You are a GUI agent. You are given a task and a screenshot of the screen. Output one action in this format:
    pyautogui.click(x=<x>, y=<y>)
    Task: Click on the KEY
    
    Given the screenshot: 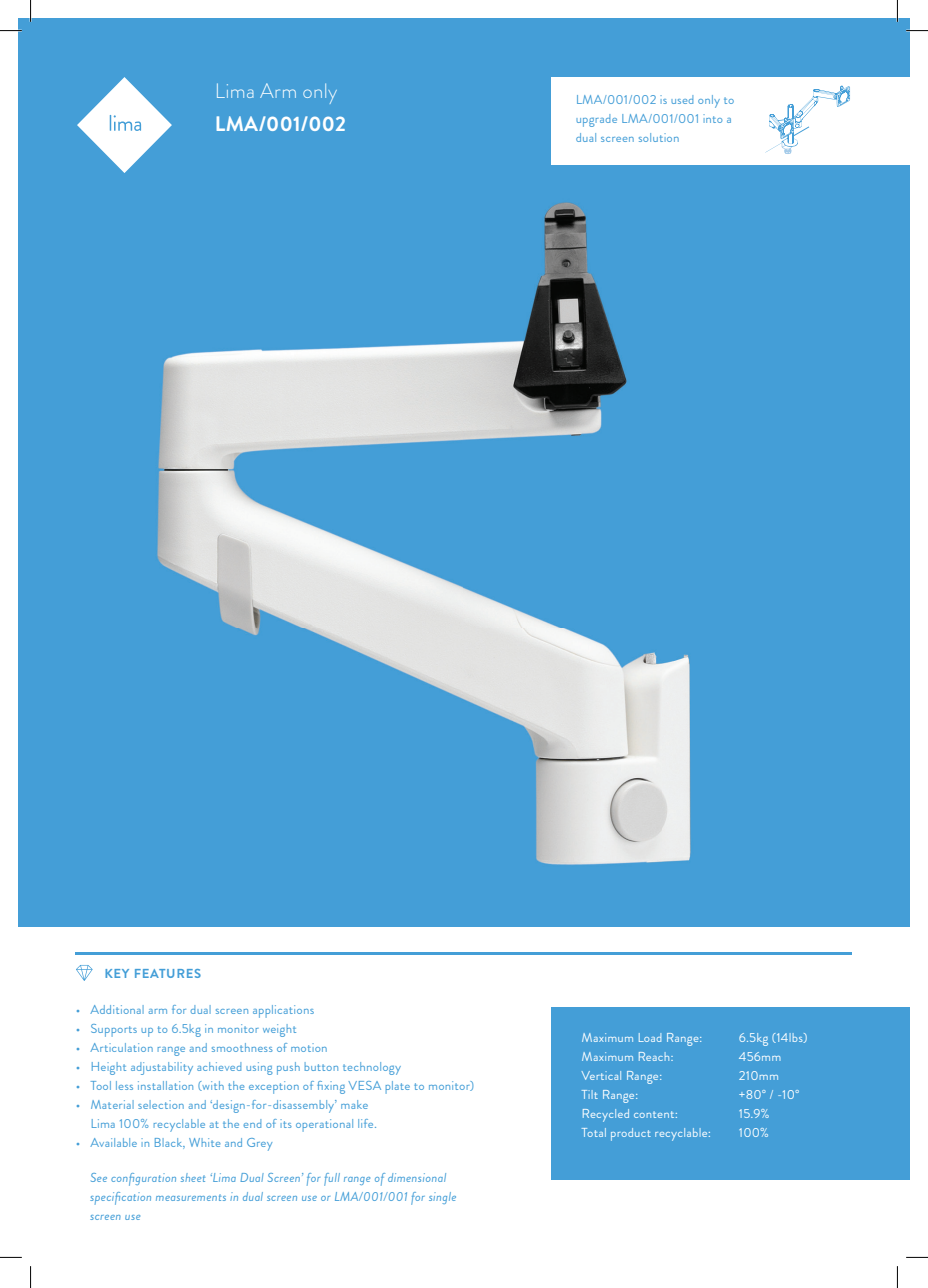 What is the action you would take?
    pyautogui.click(x=117, y=973)
